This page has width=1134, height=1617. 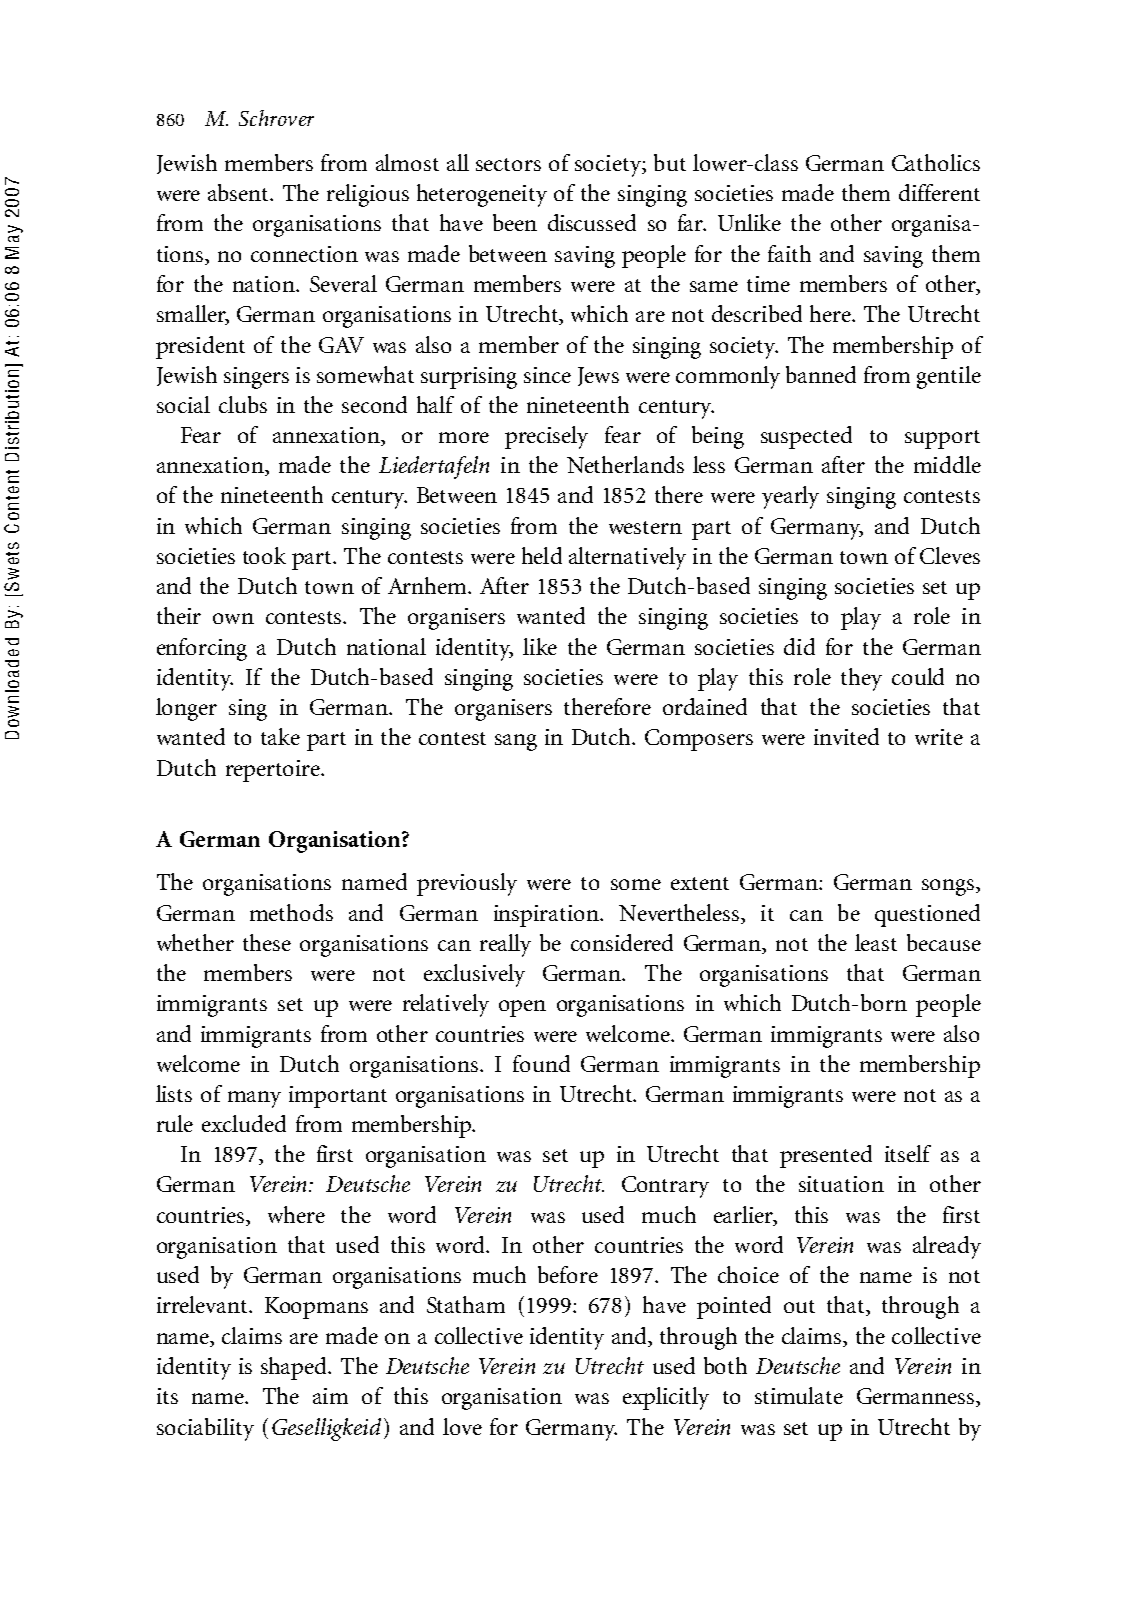 I want to click on they, so click(x=861, y=679).
